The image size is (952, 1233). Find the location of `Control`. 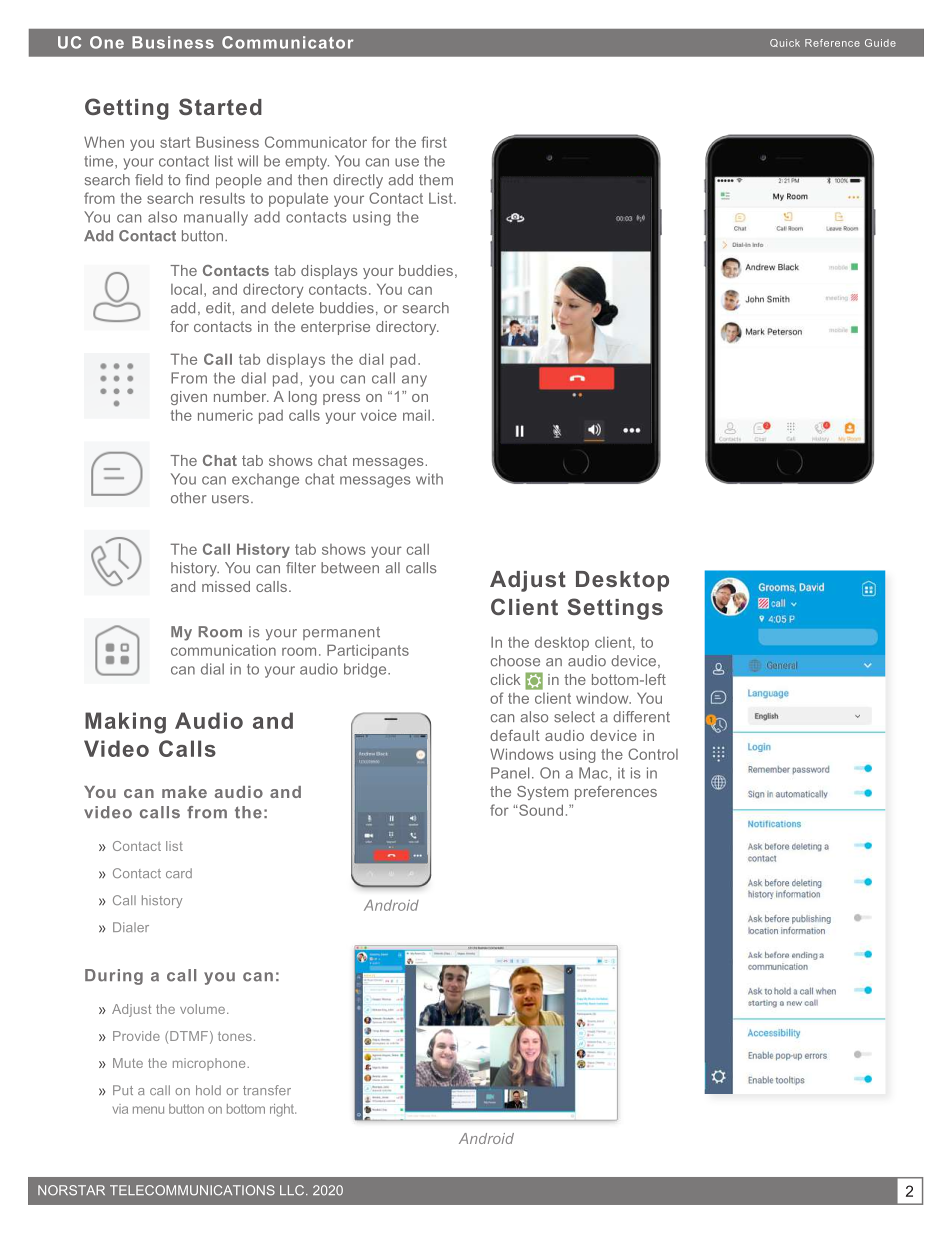

Control is located at coordinates (653, 754).
